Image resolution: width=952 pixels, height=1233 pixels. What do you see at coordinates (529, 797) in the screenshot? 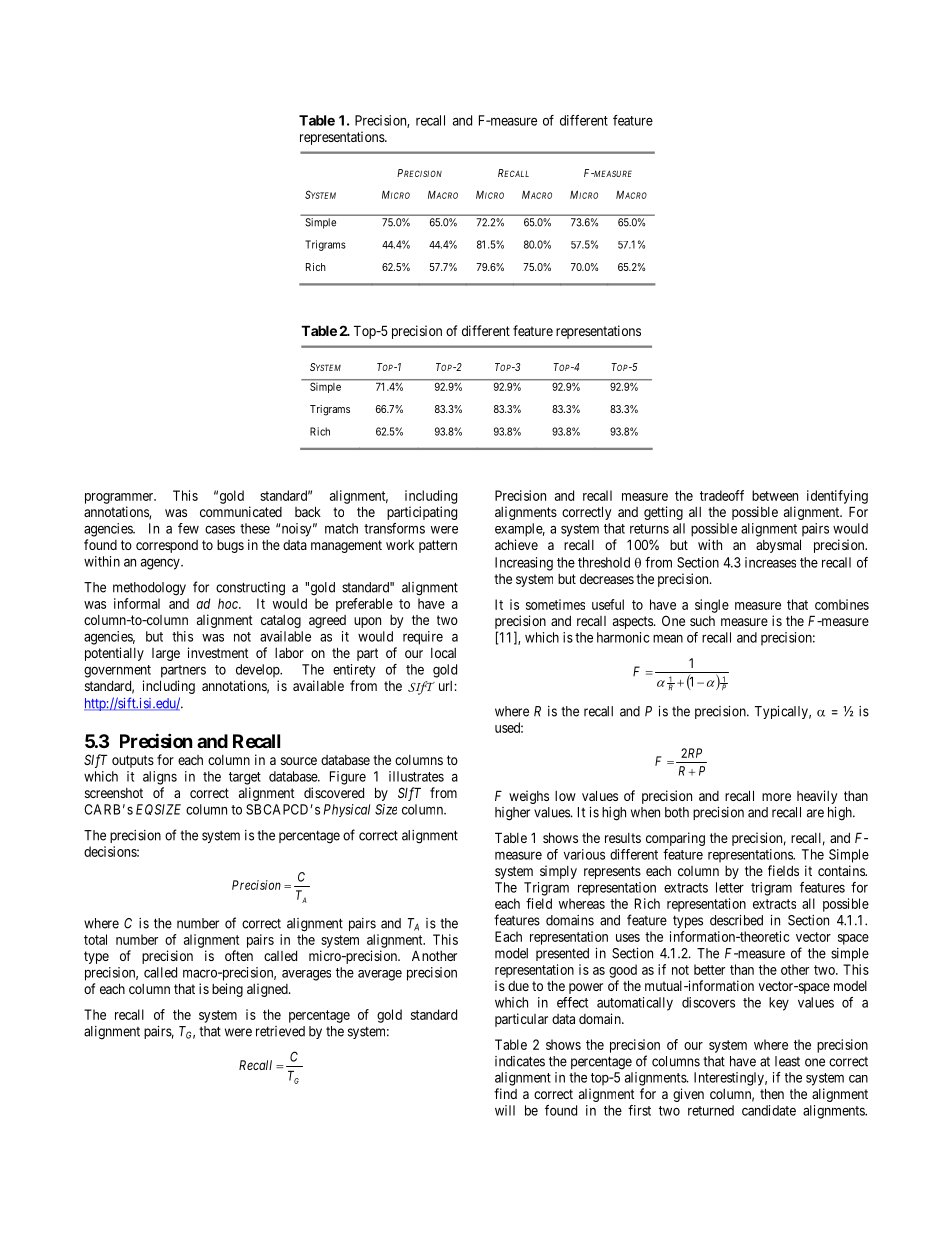
I see `weighs` at bounding box center [529, 797].
